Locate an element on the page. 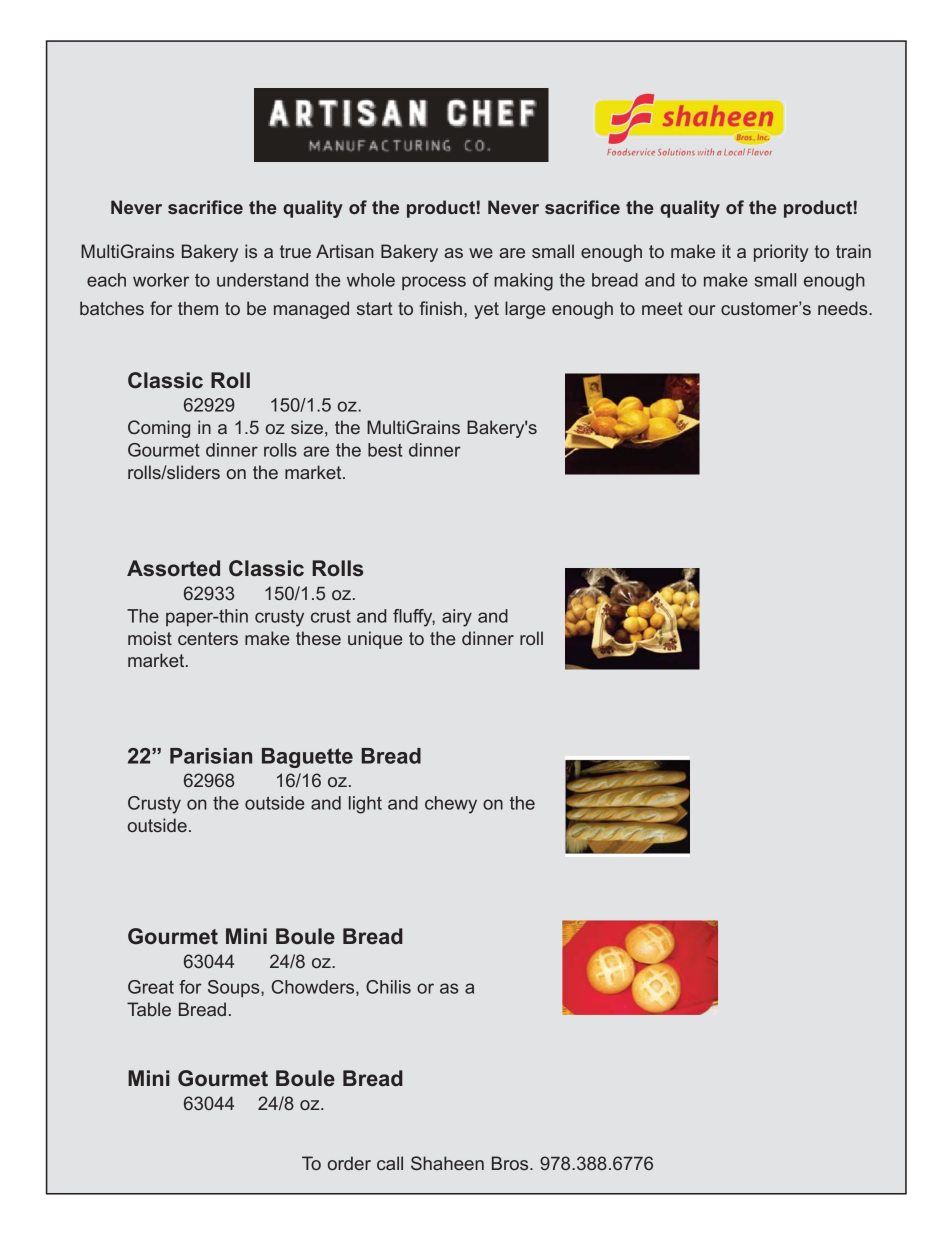 The height and width of the image is (1233, 952). fluffy is located at coordinates (414, 618).
